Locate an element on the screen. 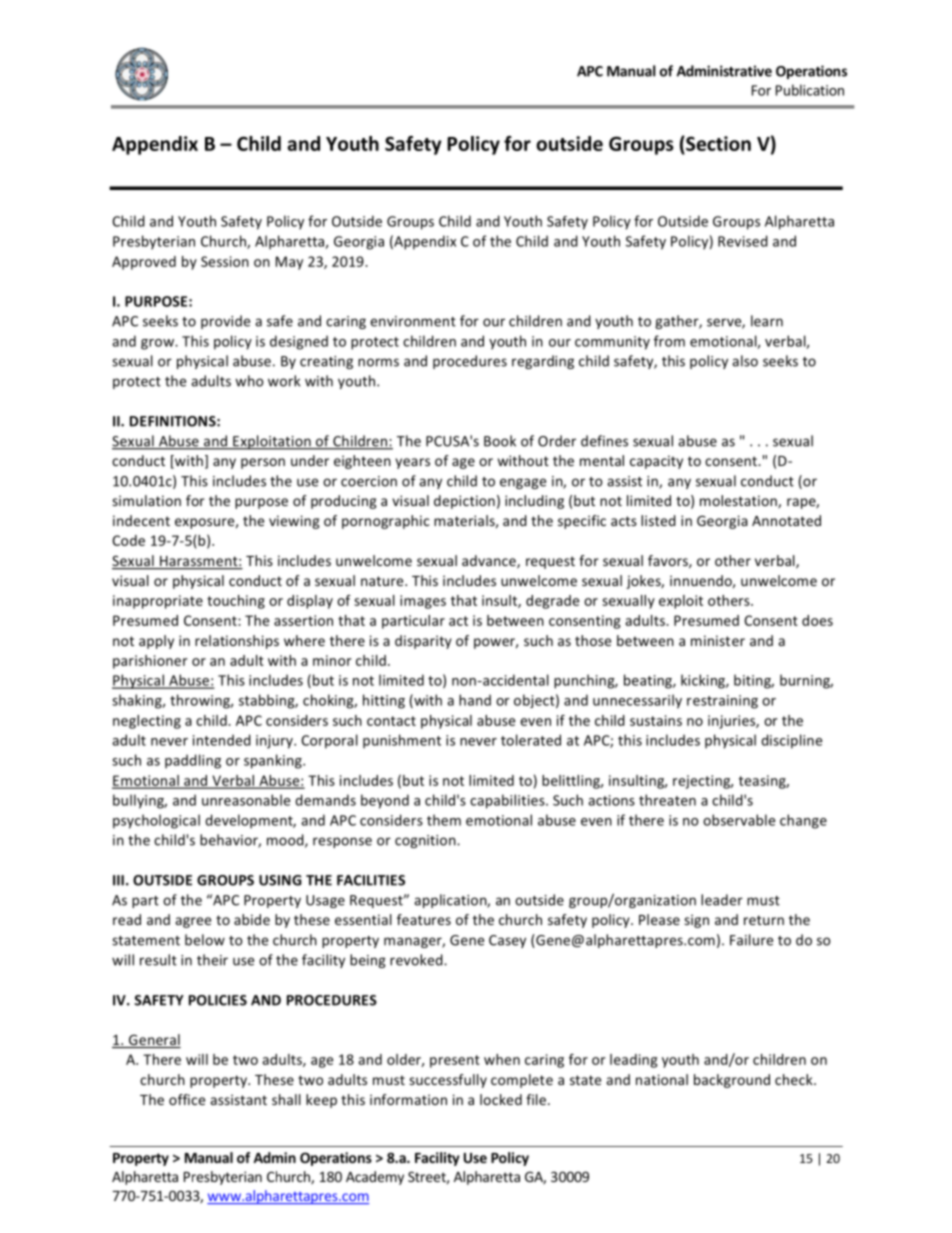 The image size is (952, 1233). Section is located at coordinates (717, 143).
